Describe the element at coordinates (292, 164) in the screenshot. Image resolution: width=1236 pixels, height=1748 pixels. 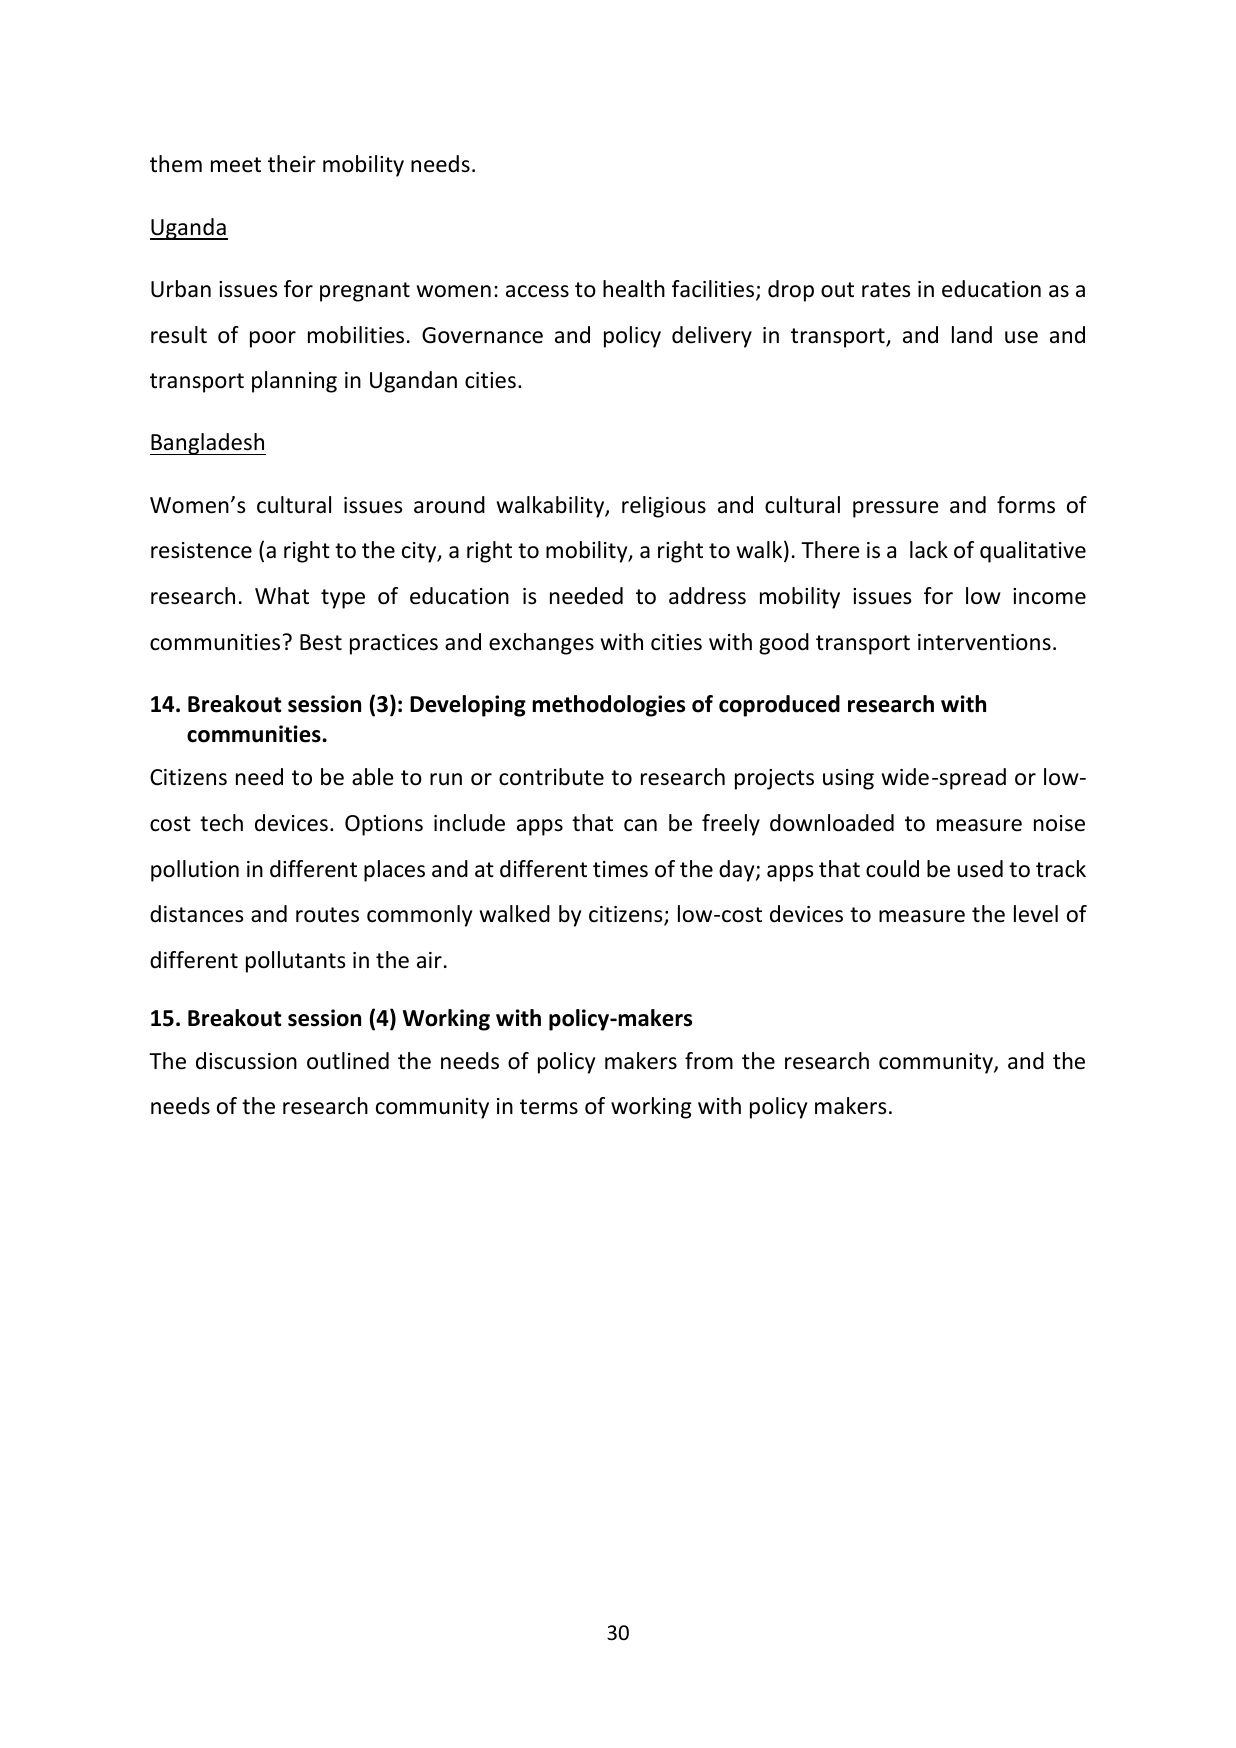
I see `their` at that location.
